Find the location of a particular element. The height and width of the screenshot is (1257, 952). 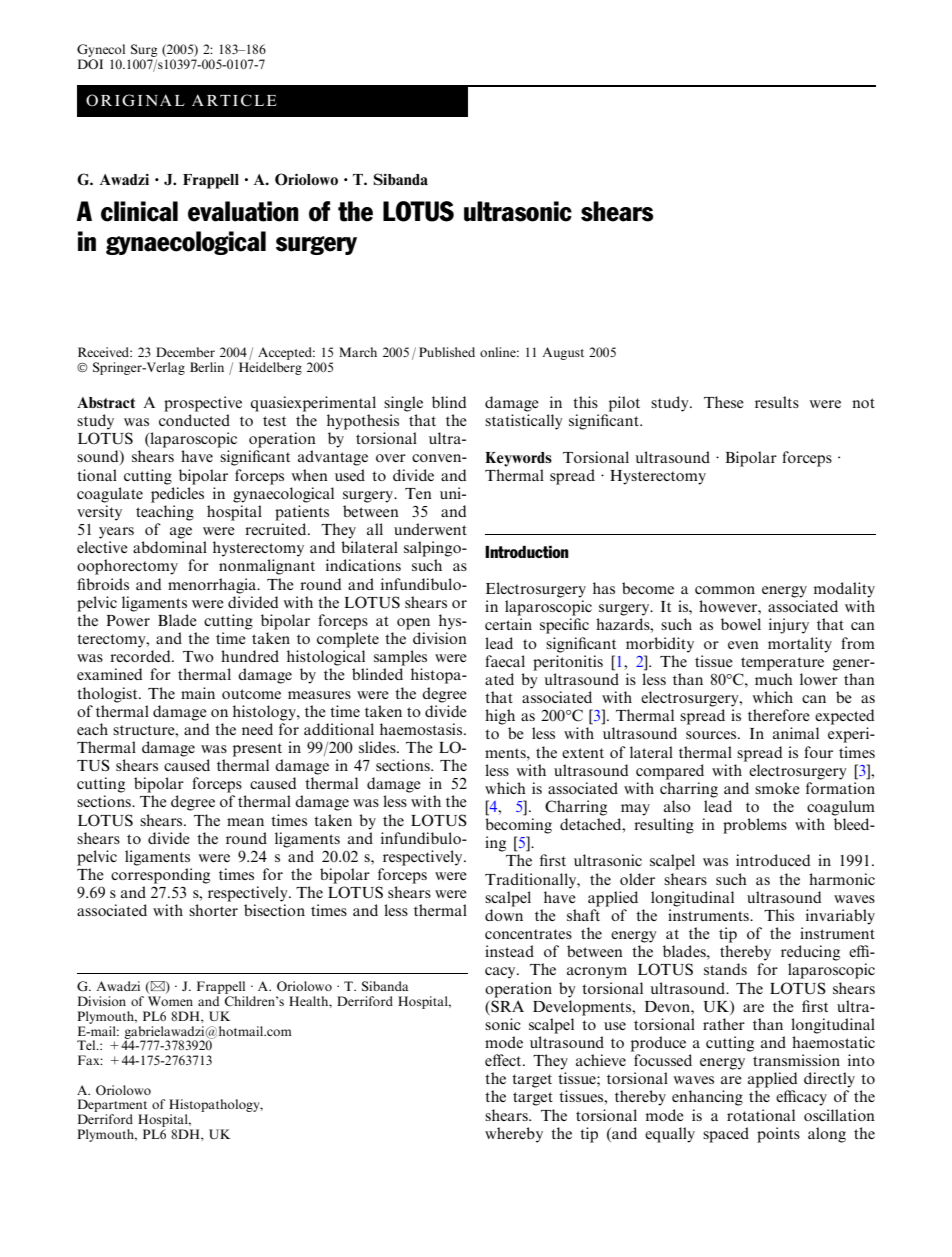

August is located at coordinates (563, 353).
